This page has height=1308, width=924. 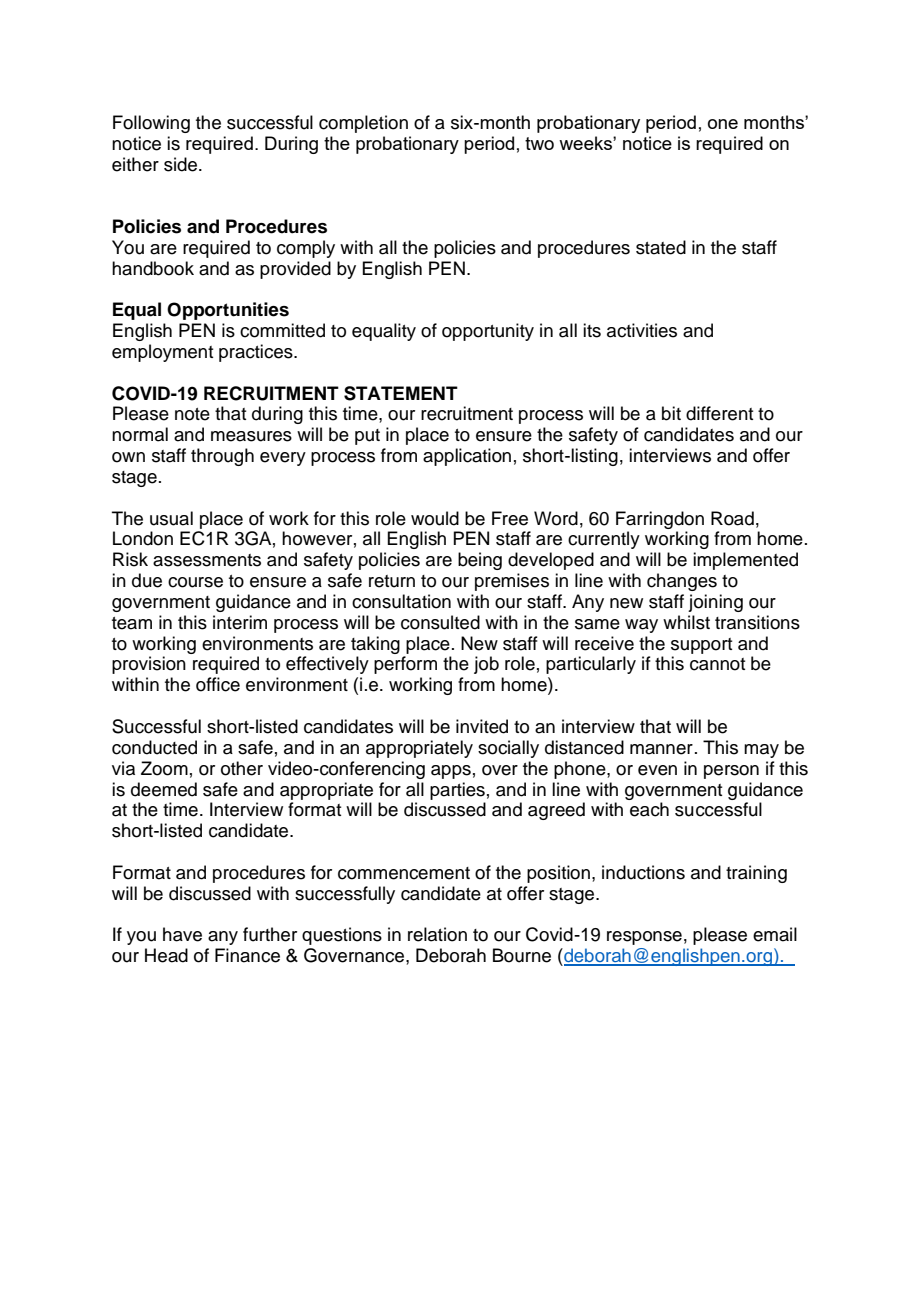 I want to click on relation, so click(x=437, y=934).
